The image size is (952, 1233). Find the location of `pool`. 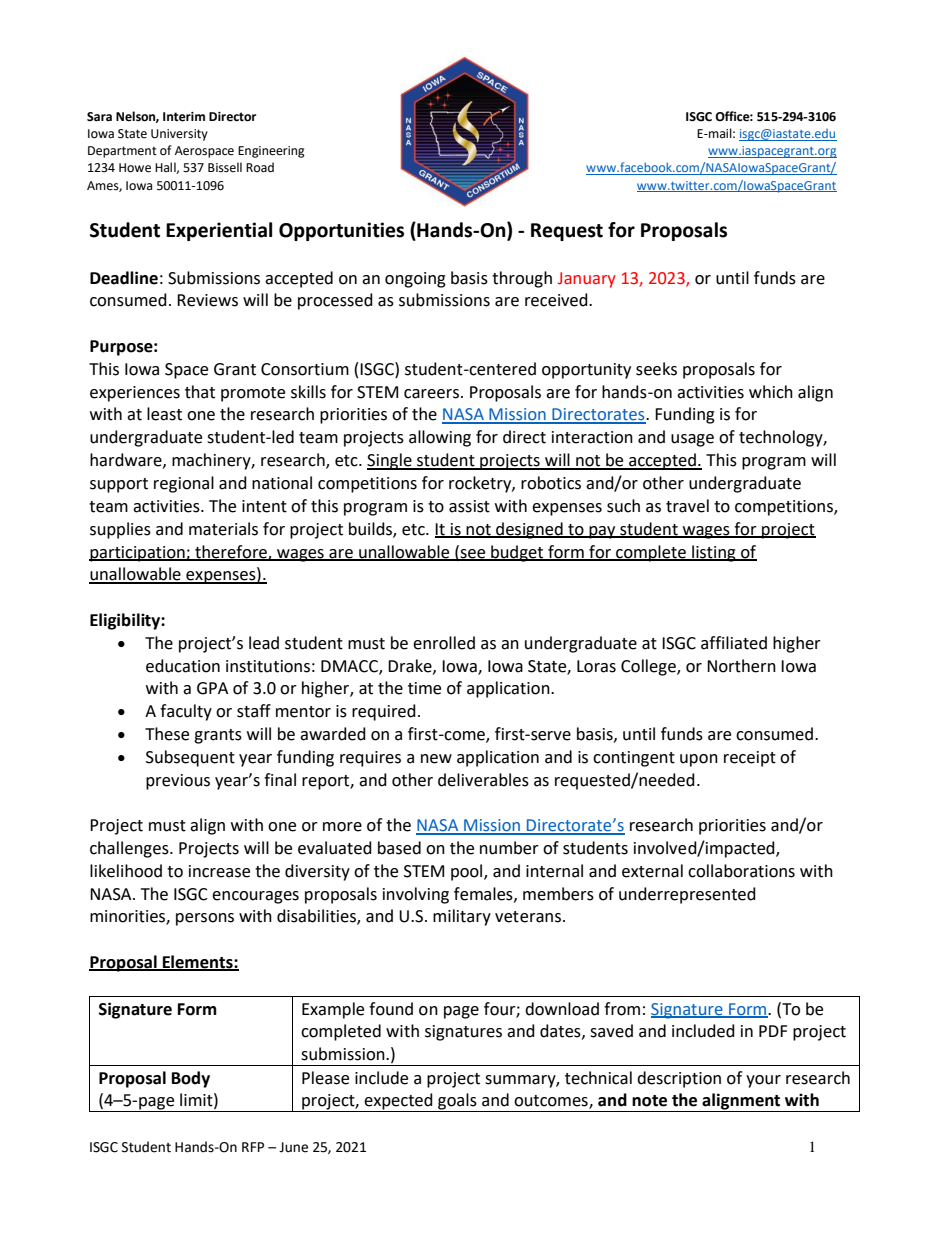

pool is located at coordinates (468, 872).
